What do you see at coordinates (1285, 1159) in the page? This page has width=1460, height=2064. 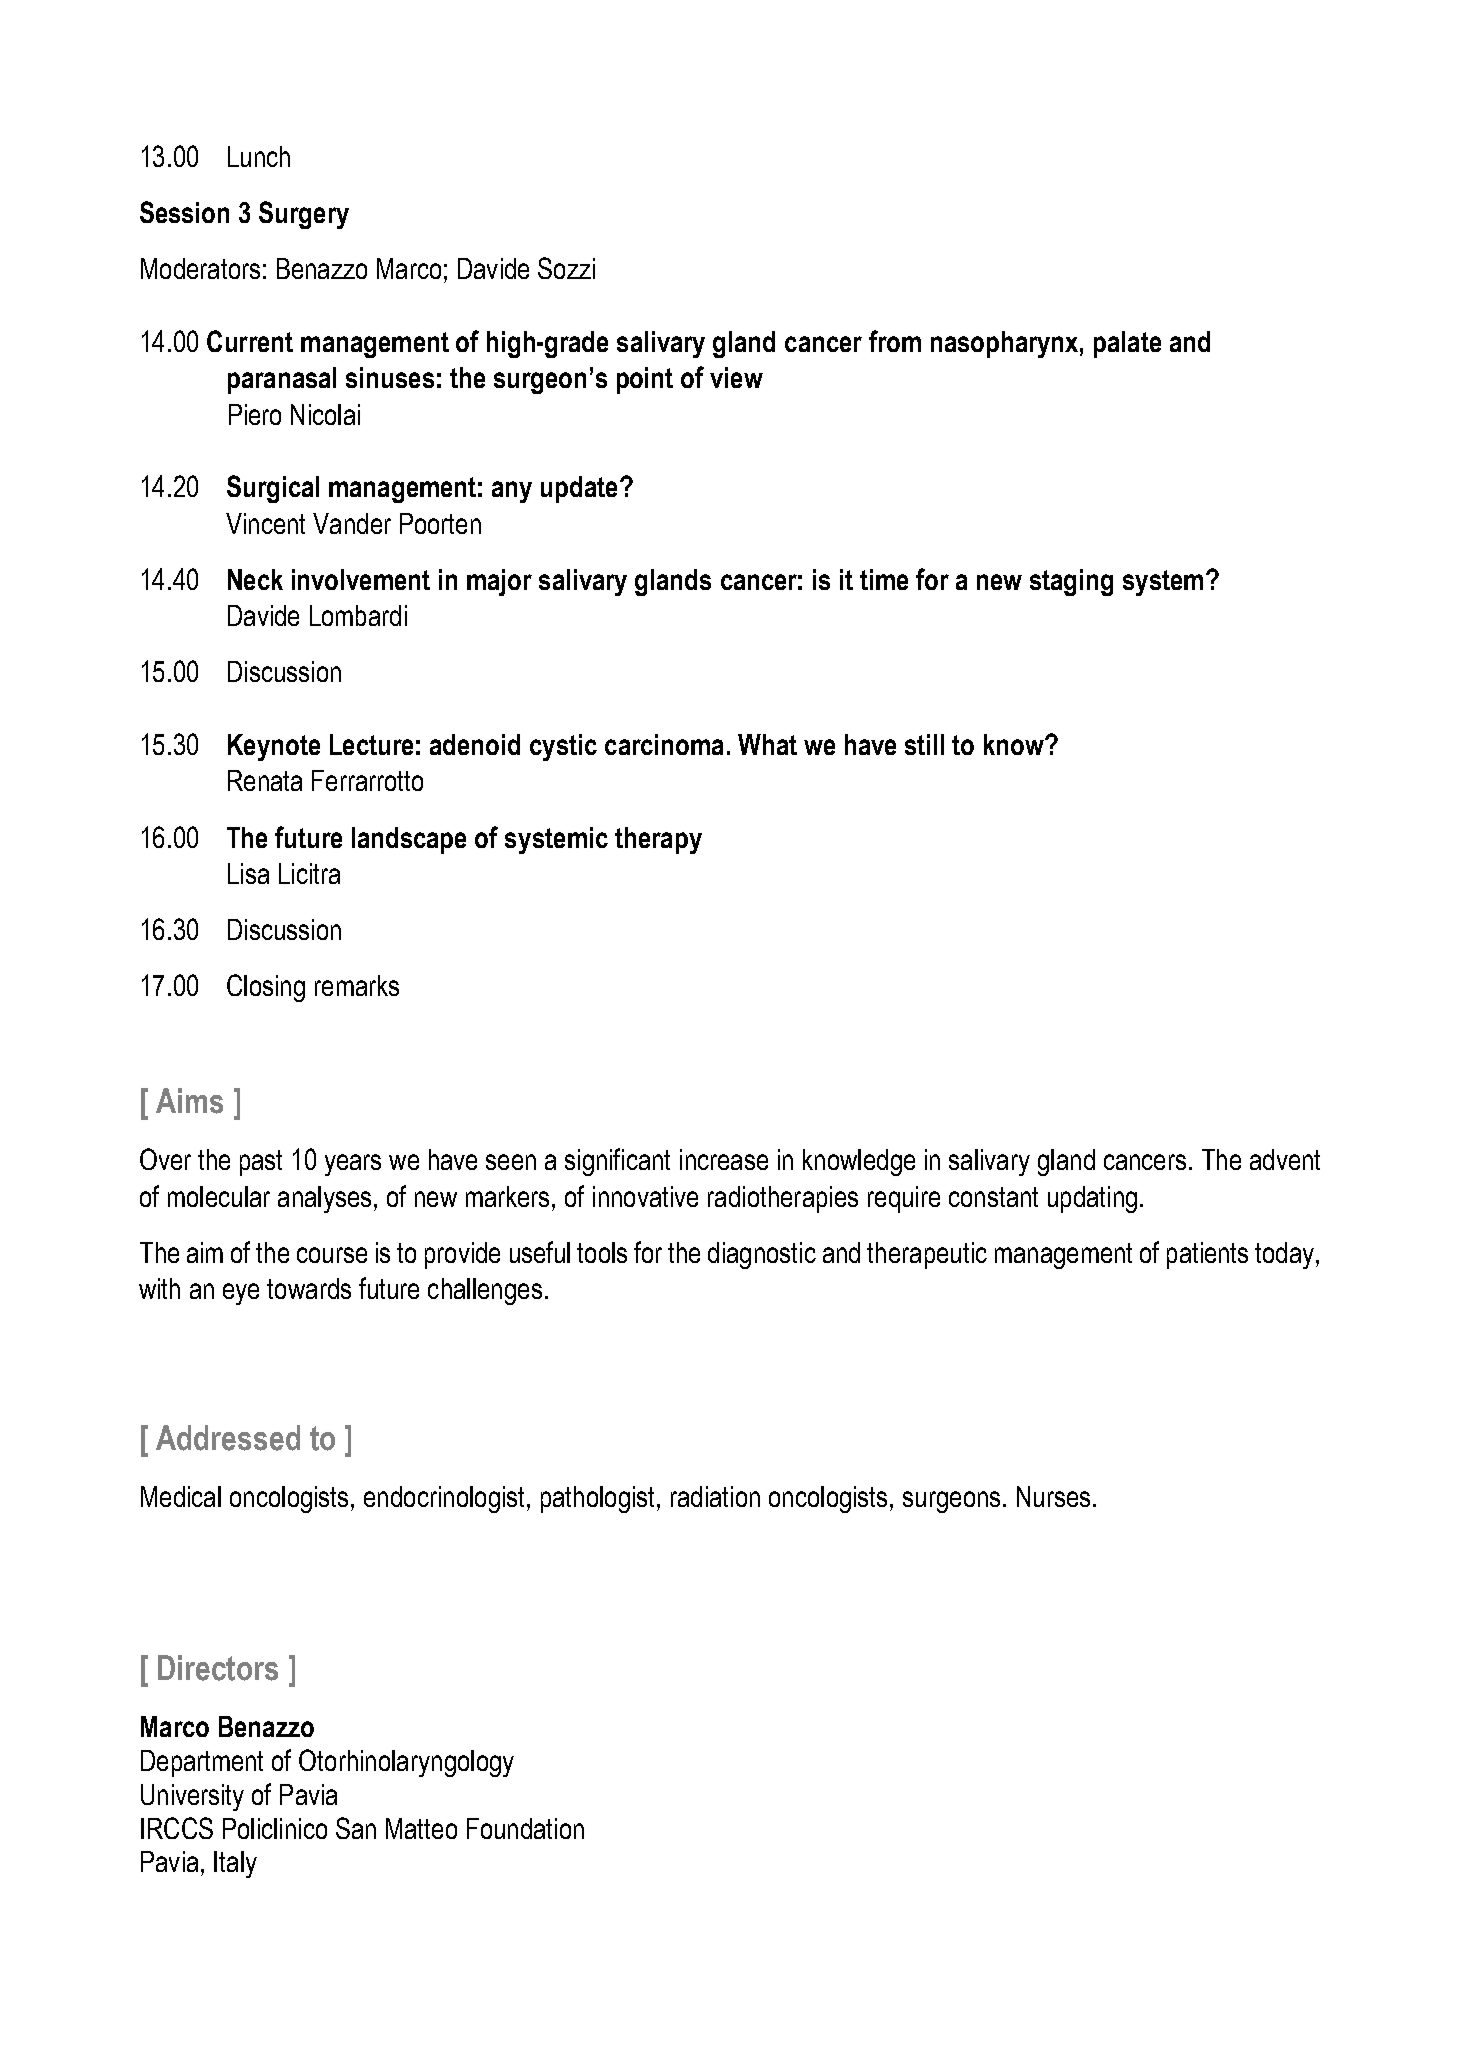 I see `advent` at bounding box center [1285, 1159].
